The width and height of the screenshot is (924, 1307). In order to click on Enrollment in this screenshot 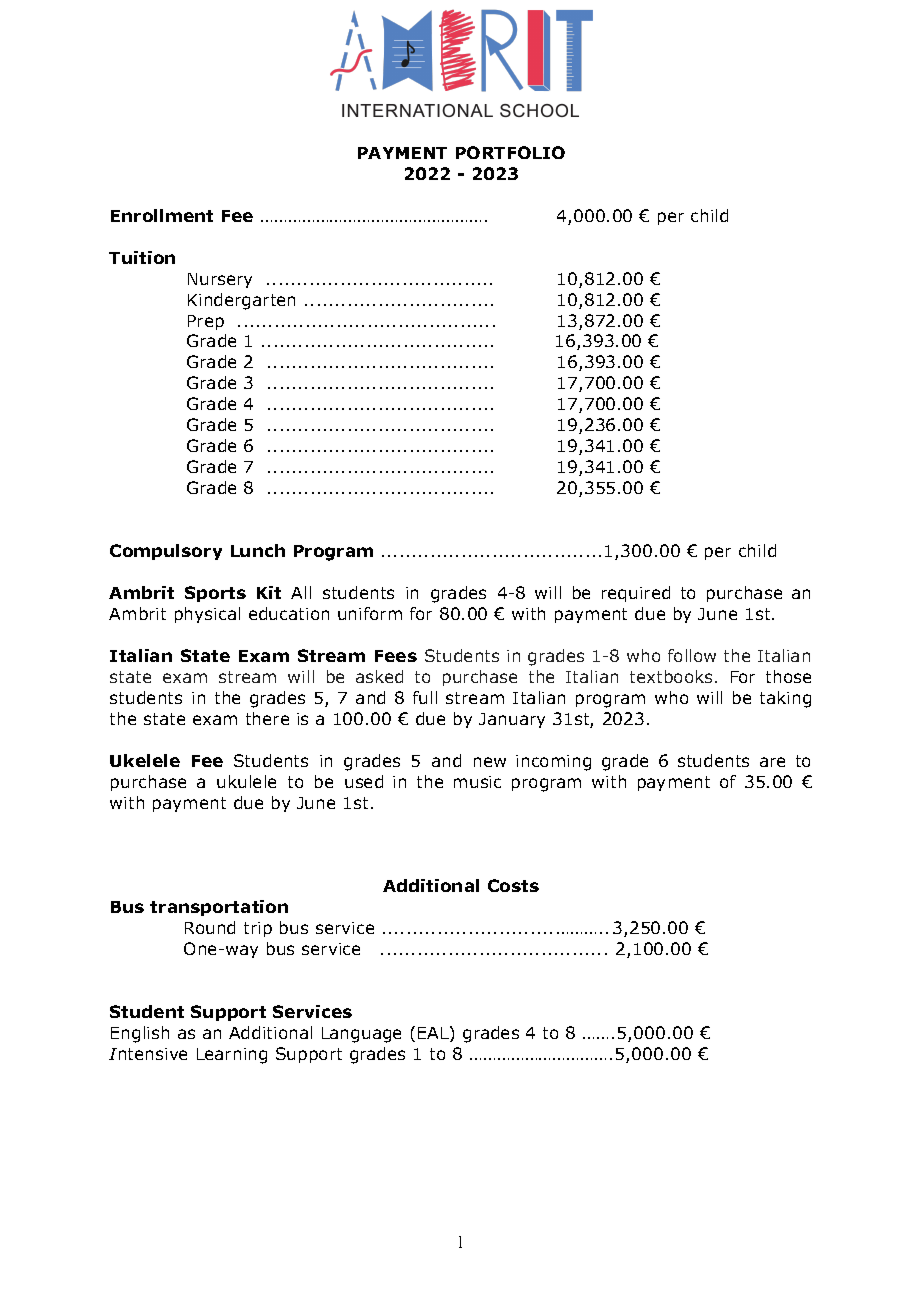, I will do `click(162, 215)`.
